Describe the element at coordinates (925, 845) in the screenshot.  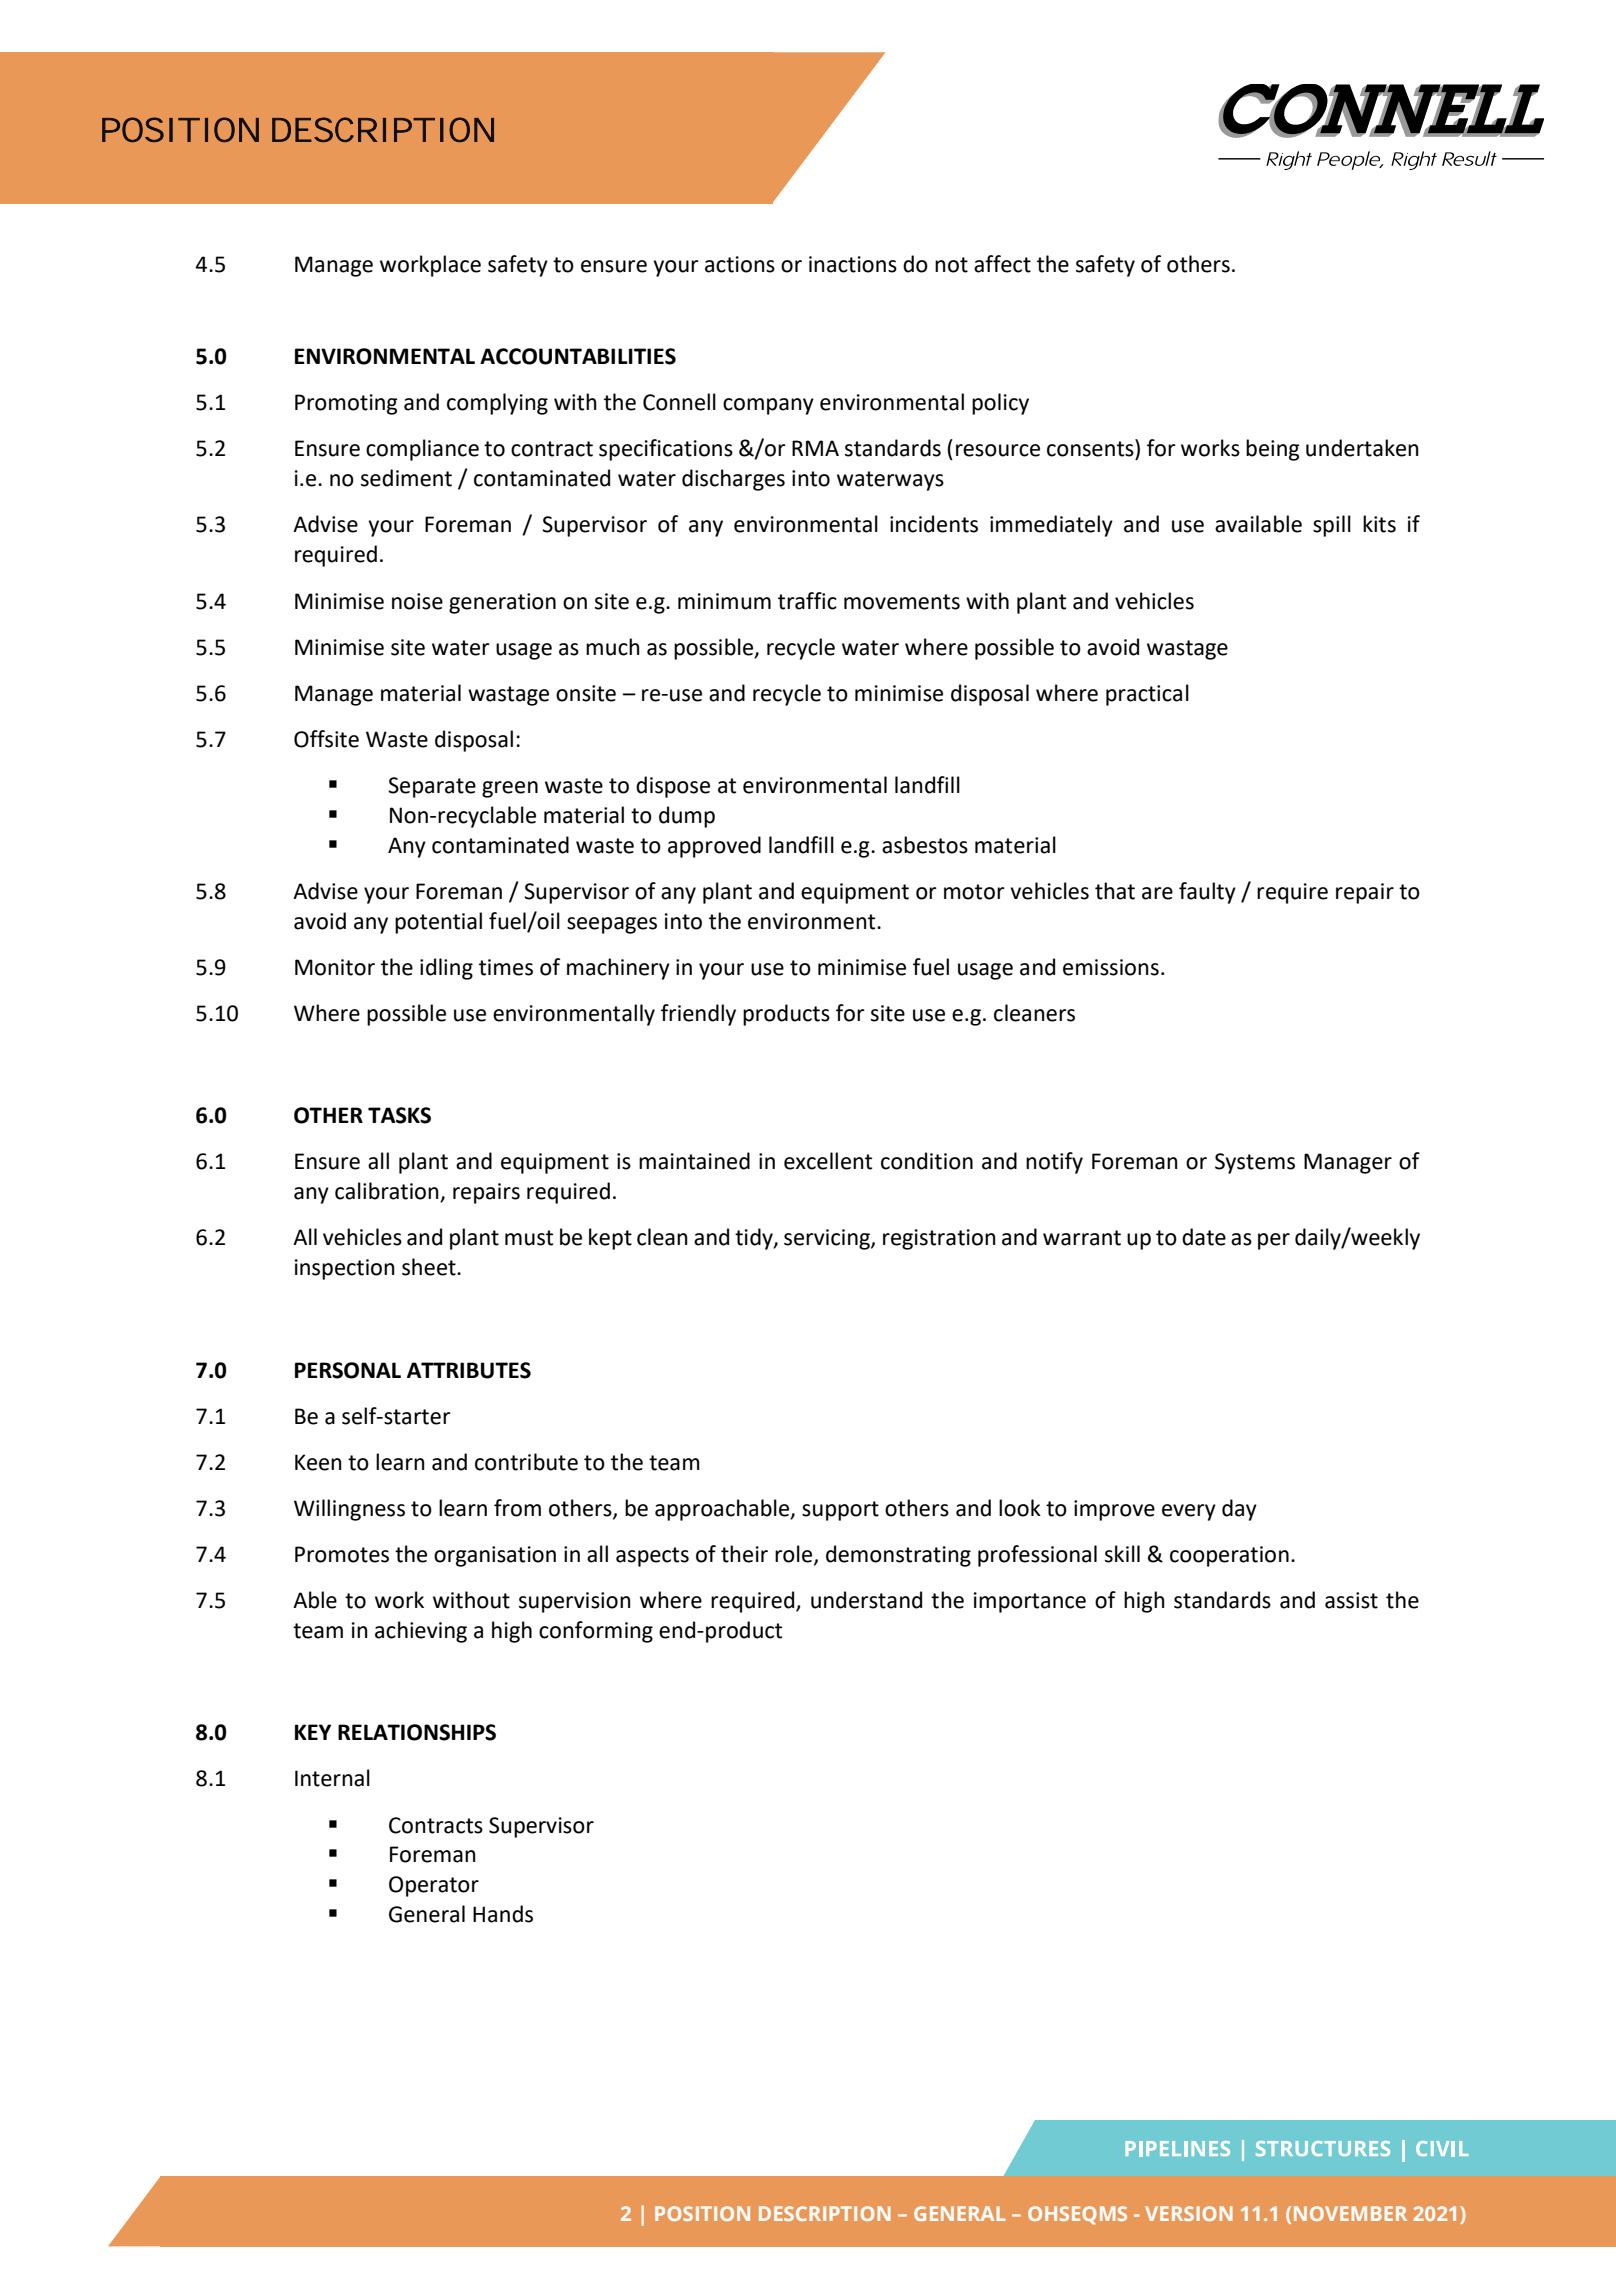
I see `asbestos` at that location.
